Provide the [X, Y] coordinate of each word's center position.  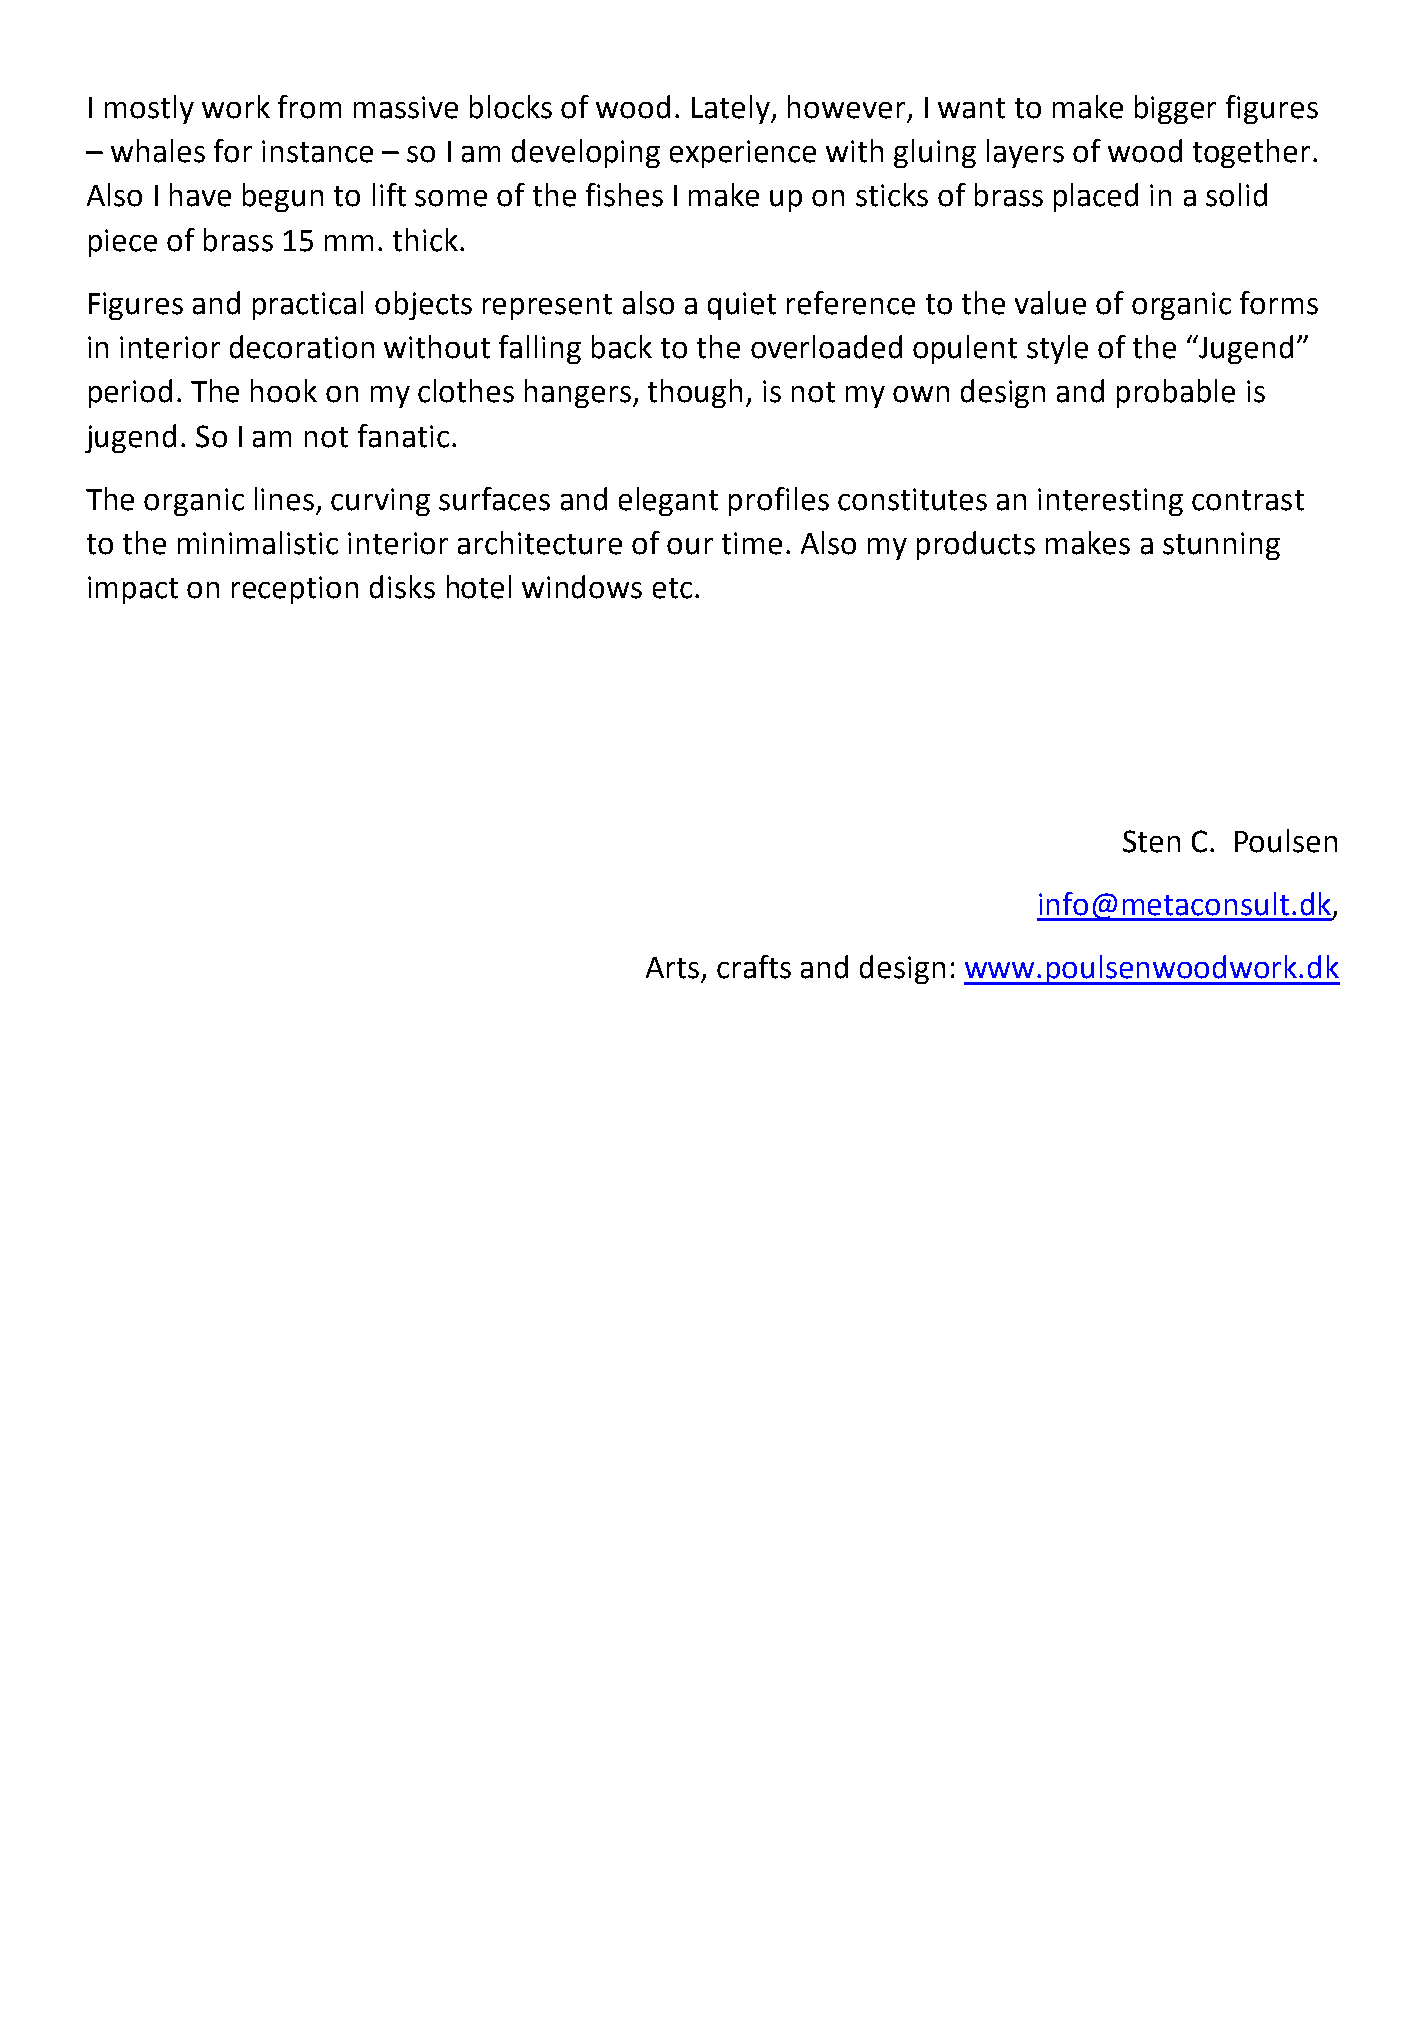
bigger [1175, 109]
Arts [672, 968]
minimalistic [258, 543]
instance [317, 151]
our [690, 546]
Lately [732, 109]
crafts [754, 967]
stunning [1221, 546]
